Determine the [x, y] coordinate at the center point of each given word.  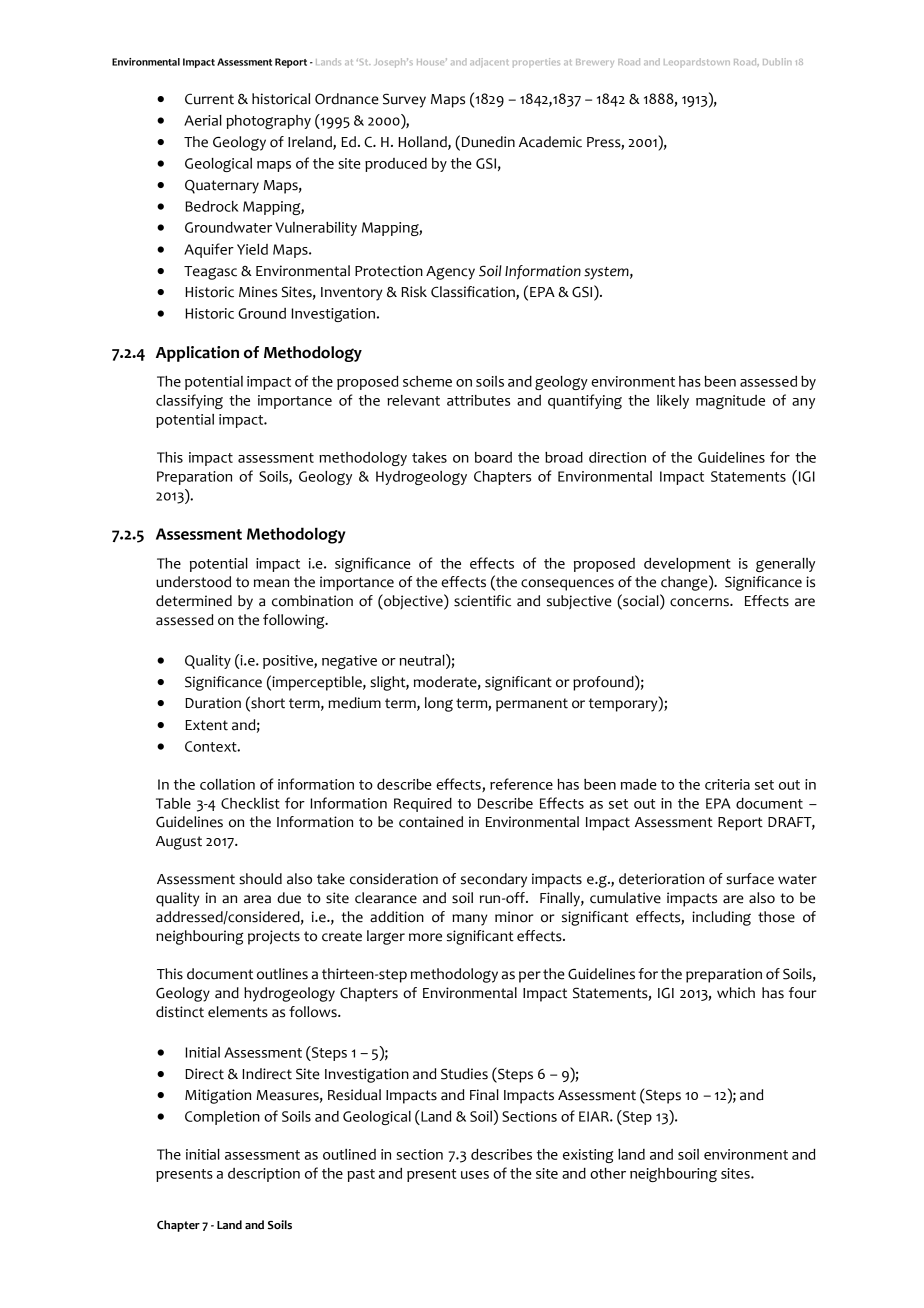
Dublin [777, 61]
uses [475, 1175]
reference [521, 784]
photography [268, 122]
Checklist [250, 803]
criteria [727, 784]
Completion [222, 1118]
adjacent [489, 62]
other [608, 1173]
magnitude [730, 402]
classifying [189, 401]
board [493, 457]
